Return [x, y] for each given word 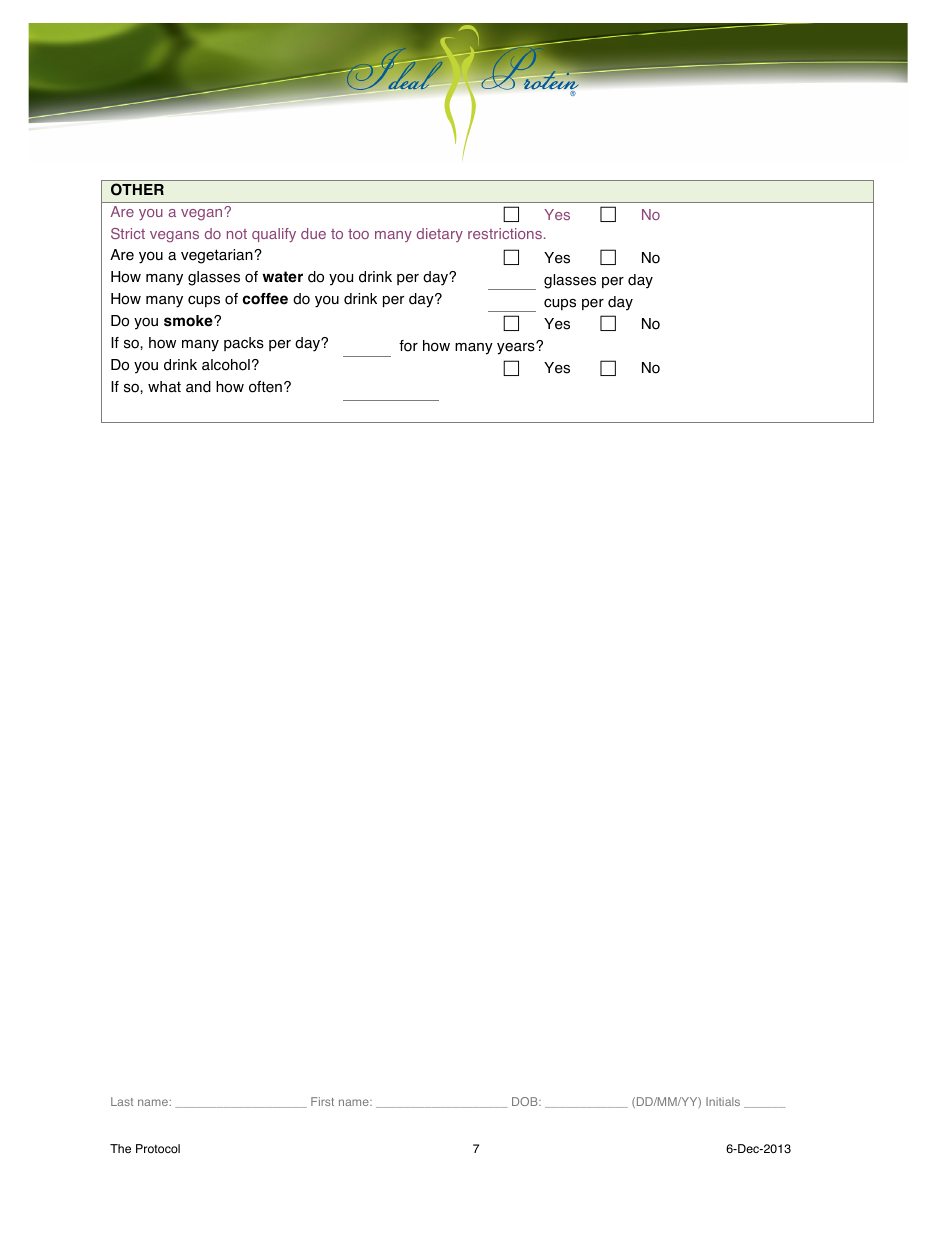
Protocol [158, 1149]
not [237, 234]
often [265, 387]
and [198, 387]
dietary [440, 235]
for [408, 346]
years [517, 348]
